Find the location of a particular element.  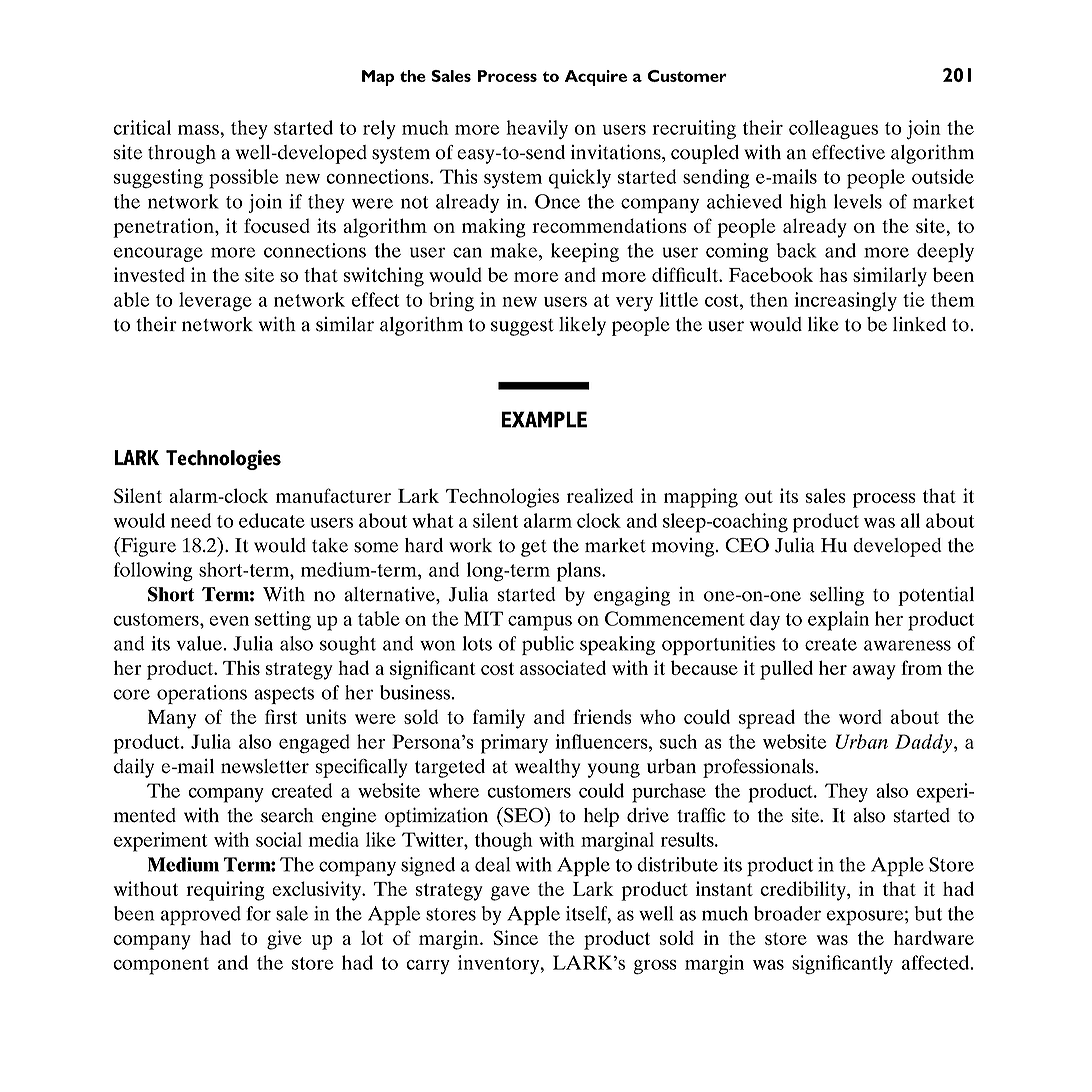

value is located at coordinates (200, 643).
